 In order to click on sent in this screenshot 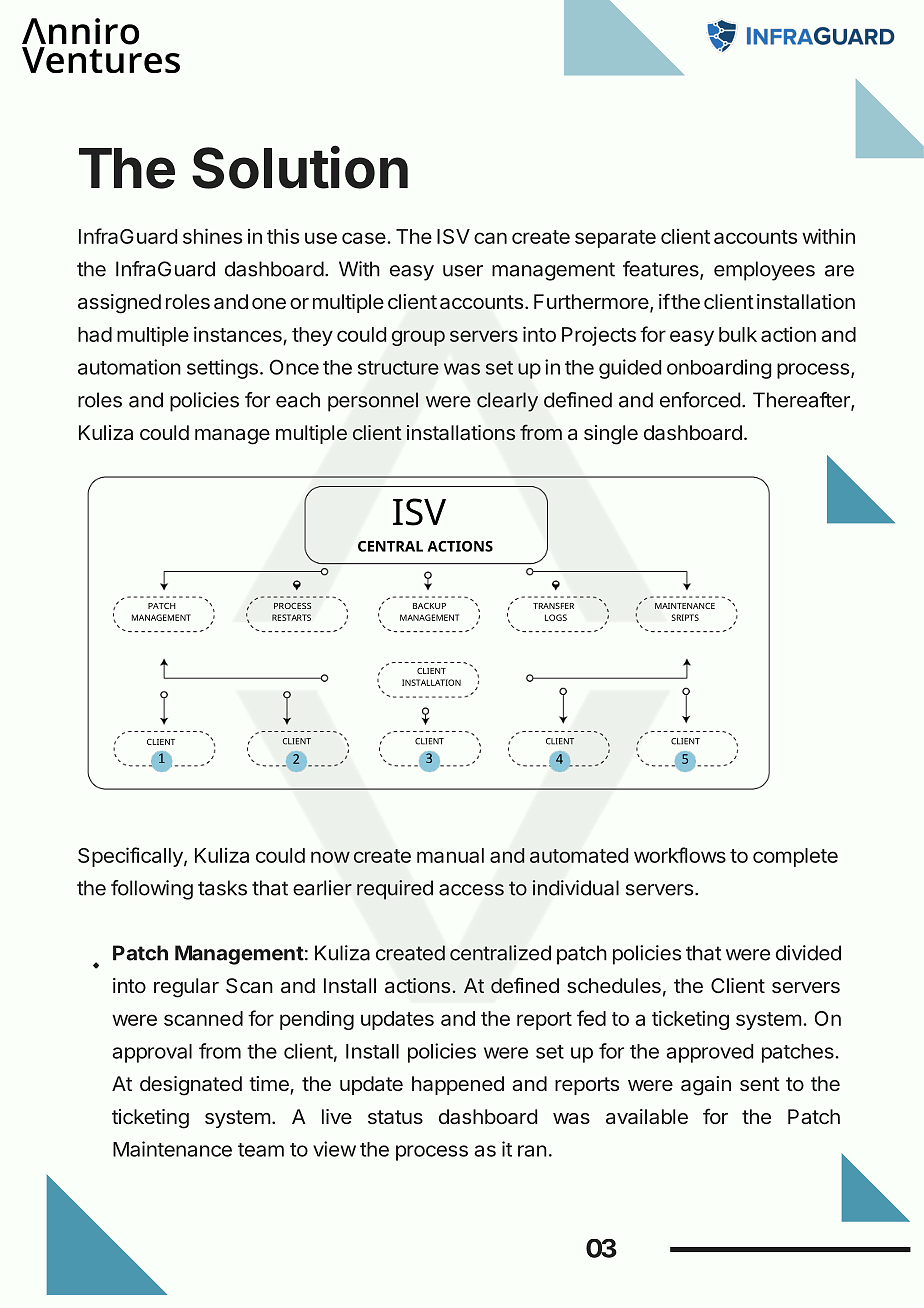, I will do `click(760, 1084)`.
